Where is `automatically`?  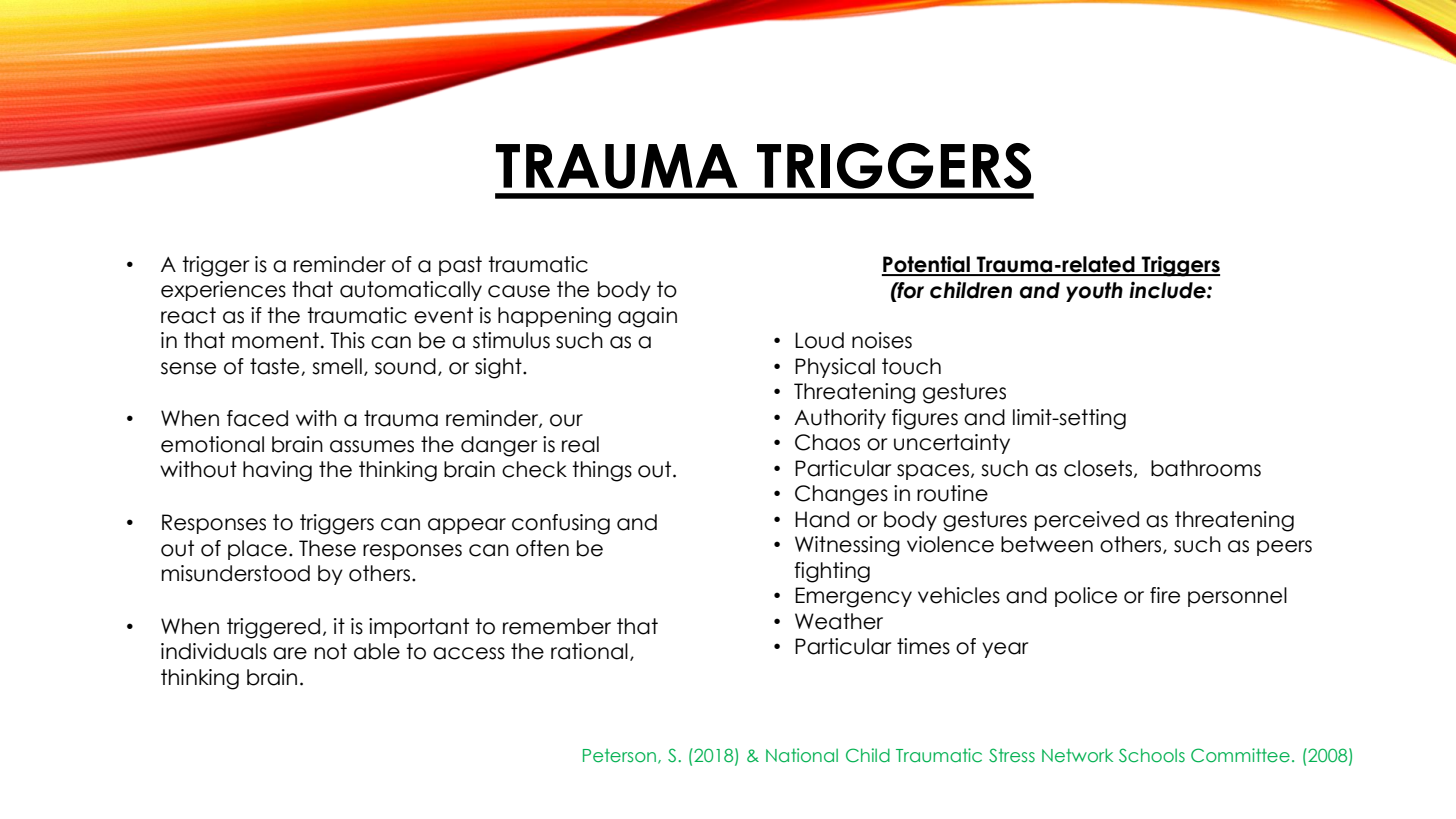 automatically is located at coordinates (411, 291).
